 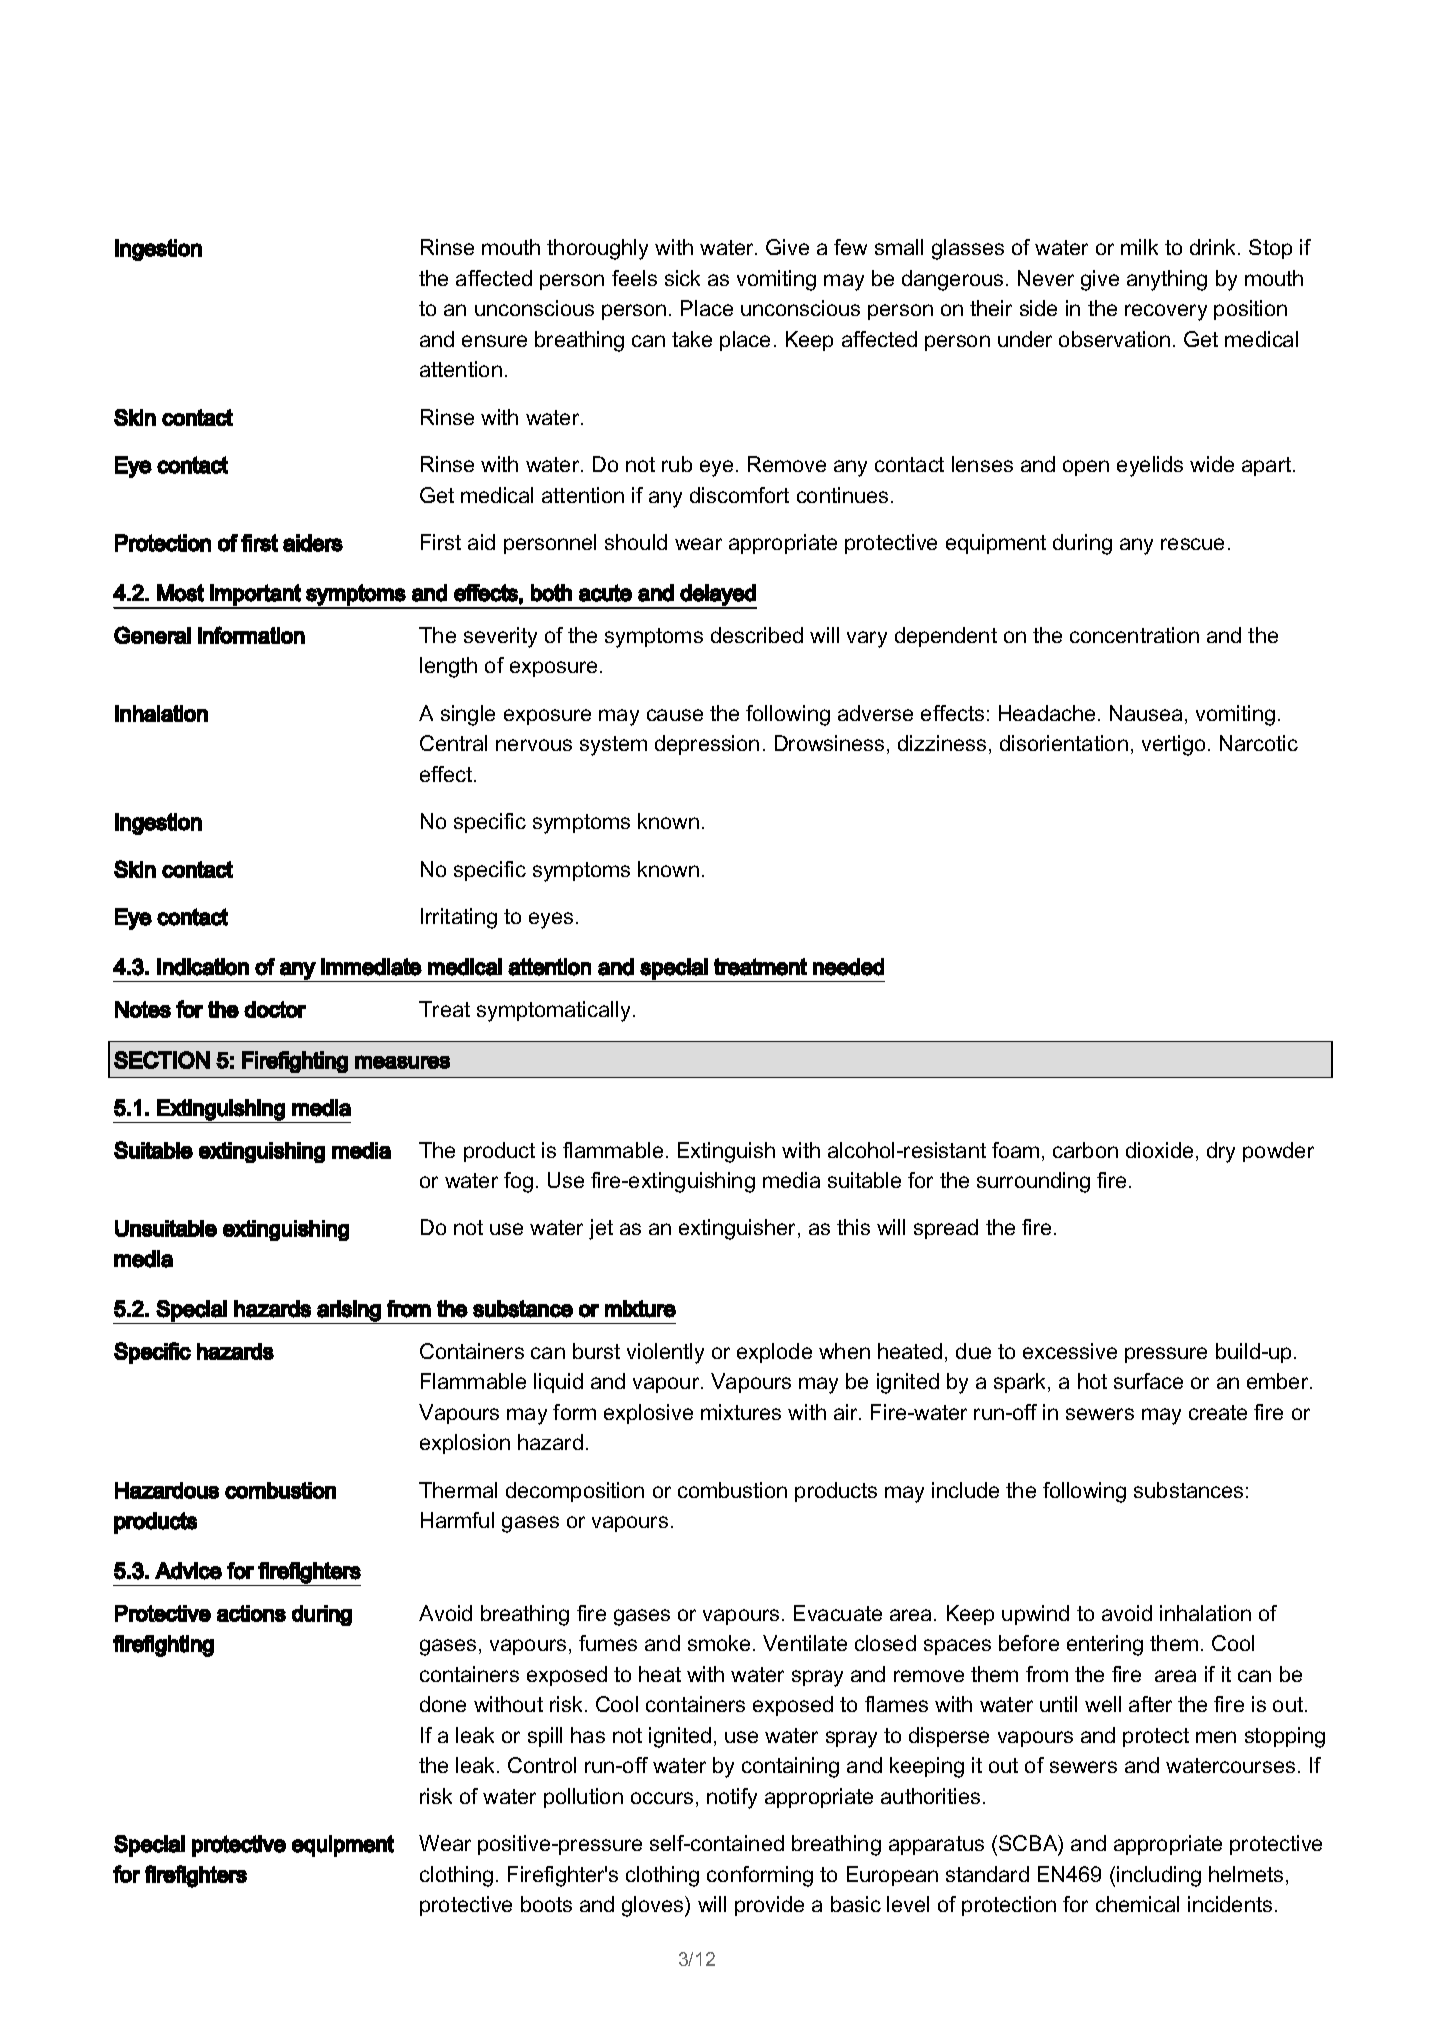 I want to click on done, so click(x=443, y=1704).
